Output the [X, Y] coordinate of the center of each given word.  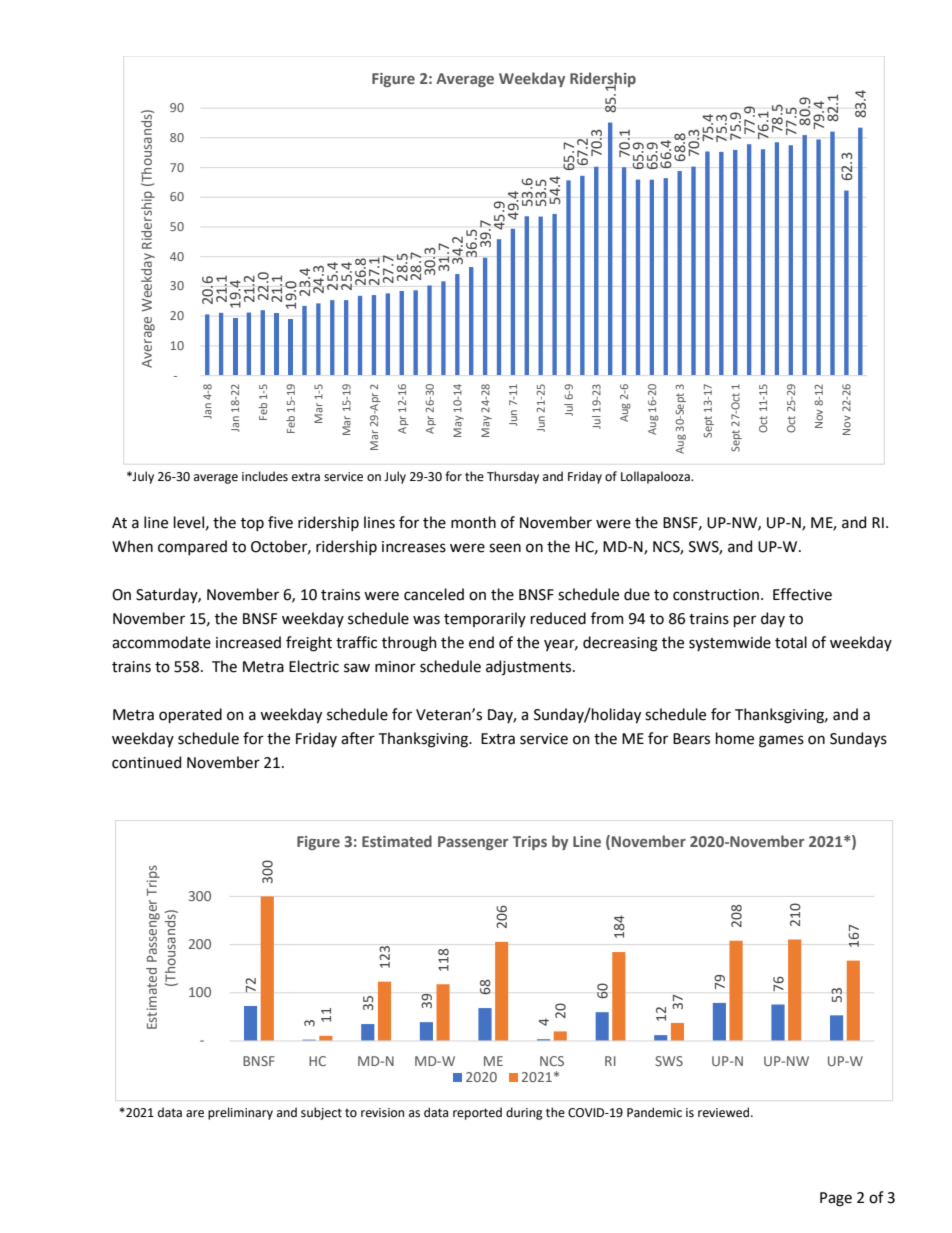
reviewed [725, 1112]
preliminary [240, 1113]
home [735, 738]
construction [717, 595]
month [473, 522]
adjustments [530, 667]
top [252, 524]
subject [321, 1113]
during [524, 1113]
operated [190, 715]
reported [477, 1113]
